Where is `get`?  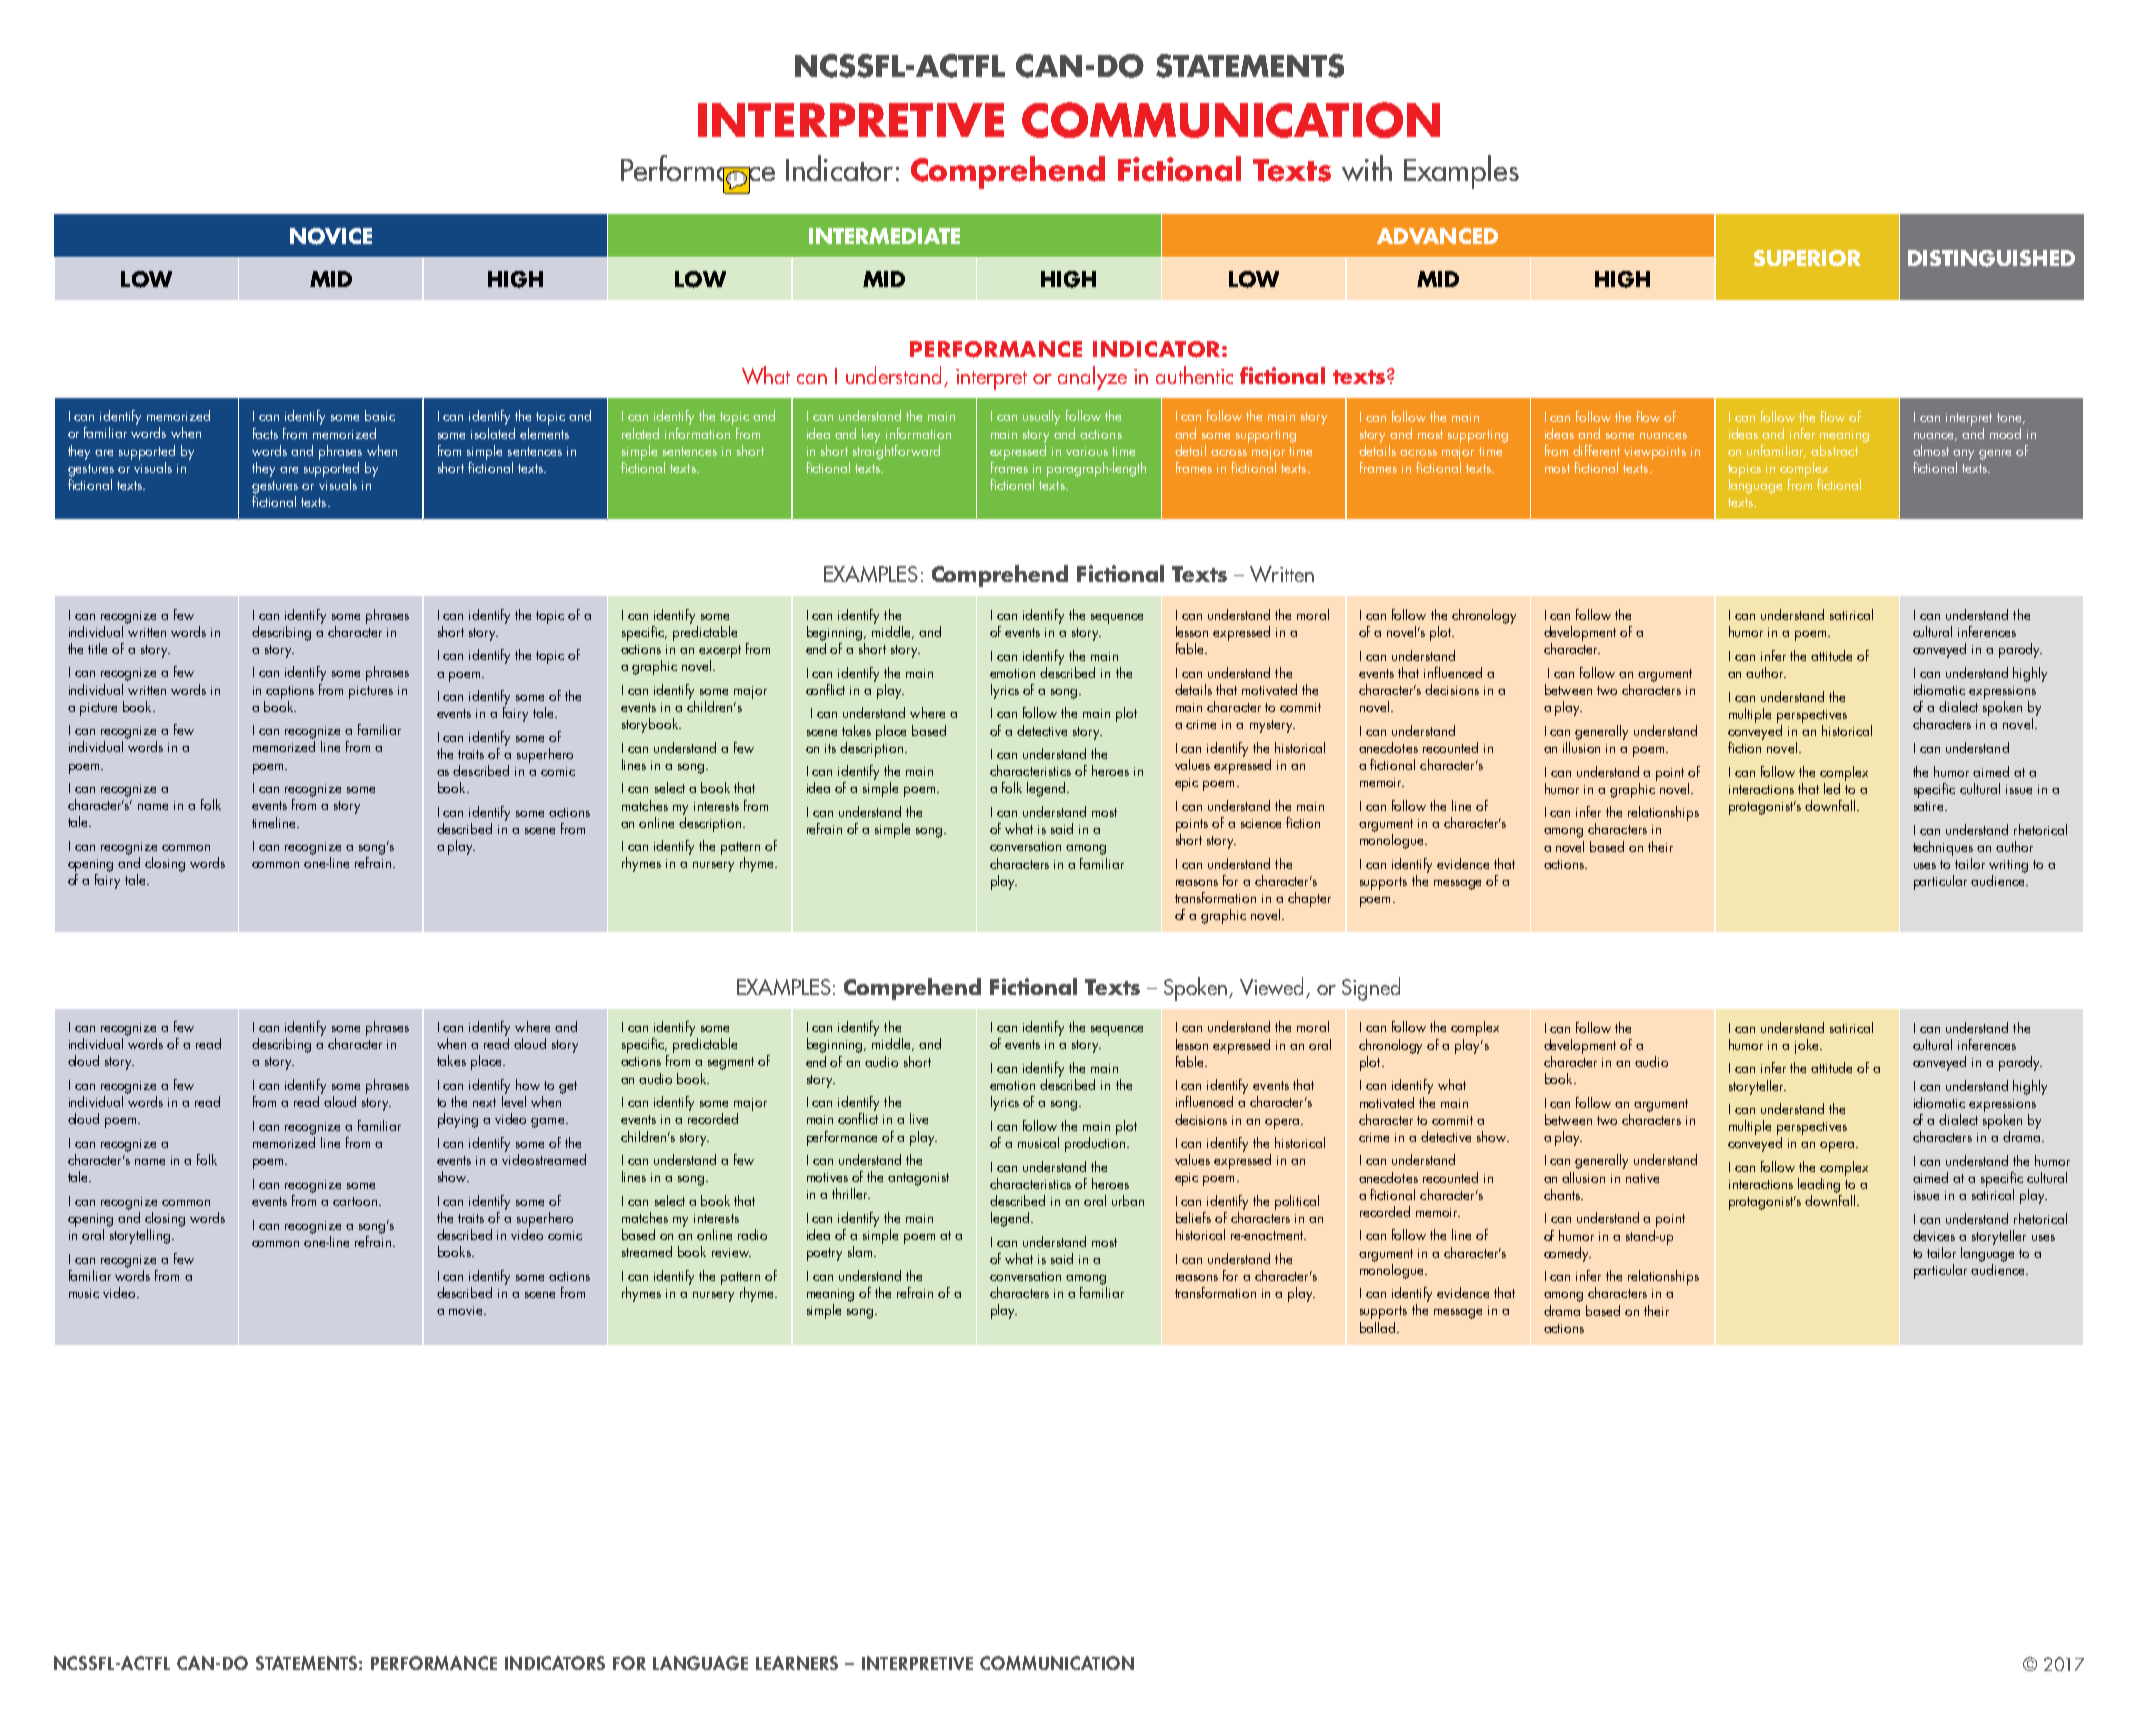 get is located at coordinates (568, 1087).
